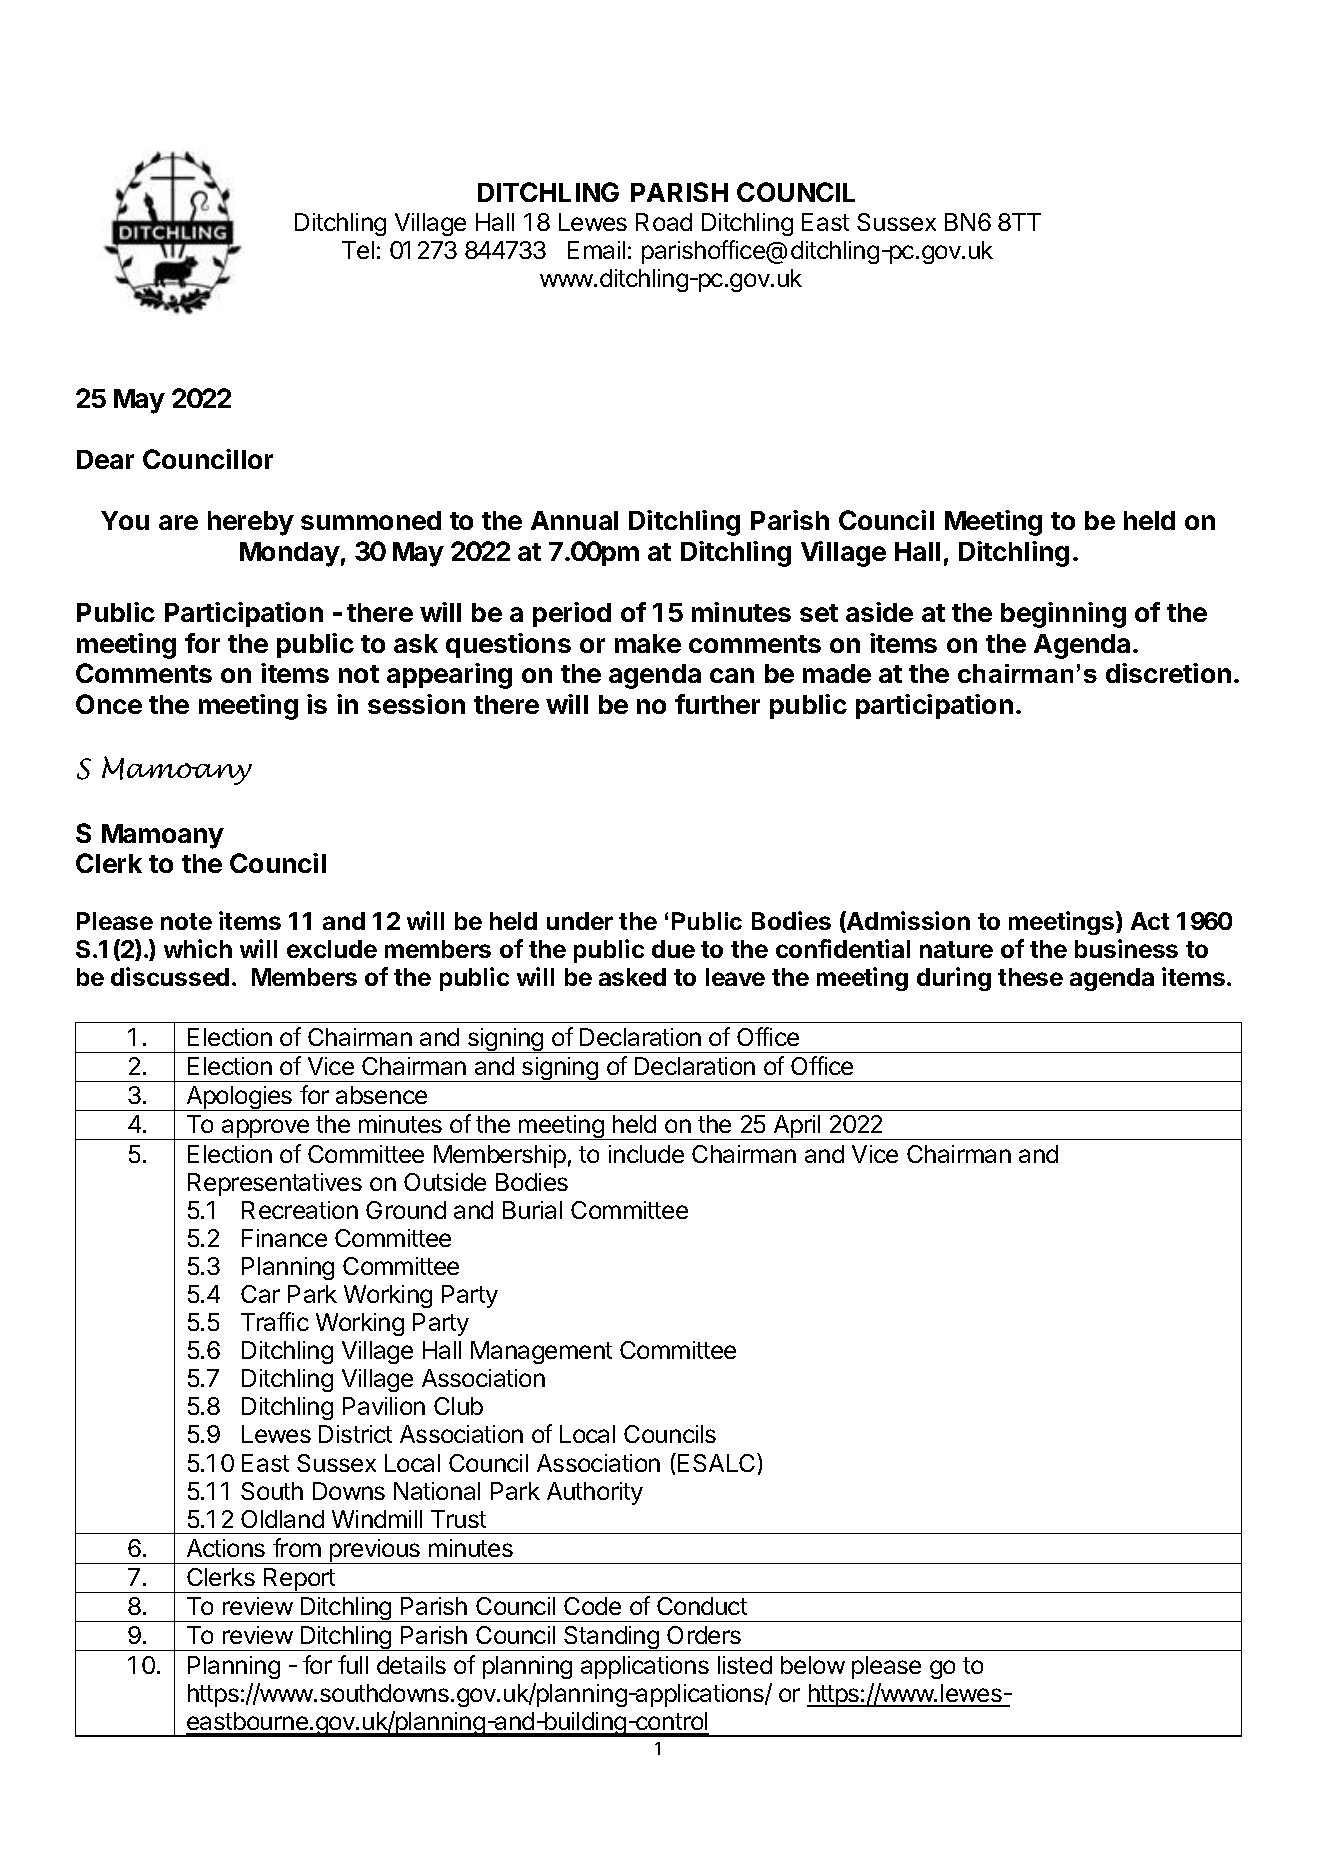 Image resolution: width=1322 pixels, height=1869 pixels. Describe the element at coordinates (646, 1154) in the screenshot. I see `include` at that location.
